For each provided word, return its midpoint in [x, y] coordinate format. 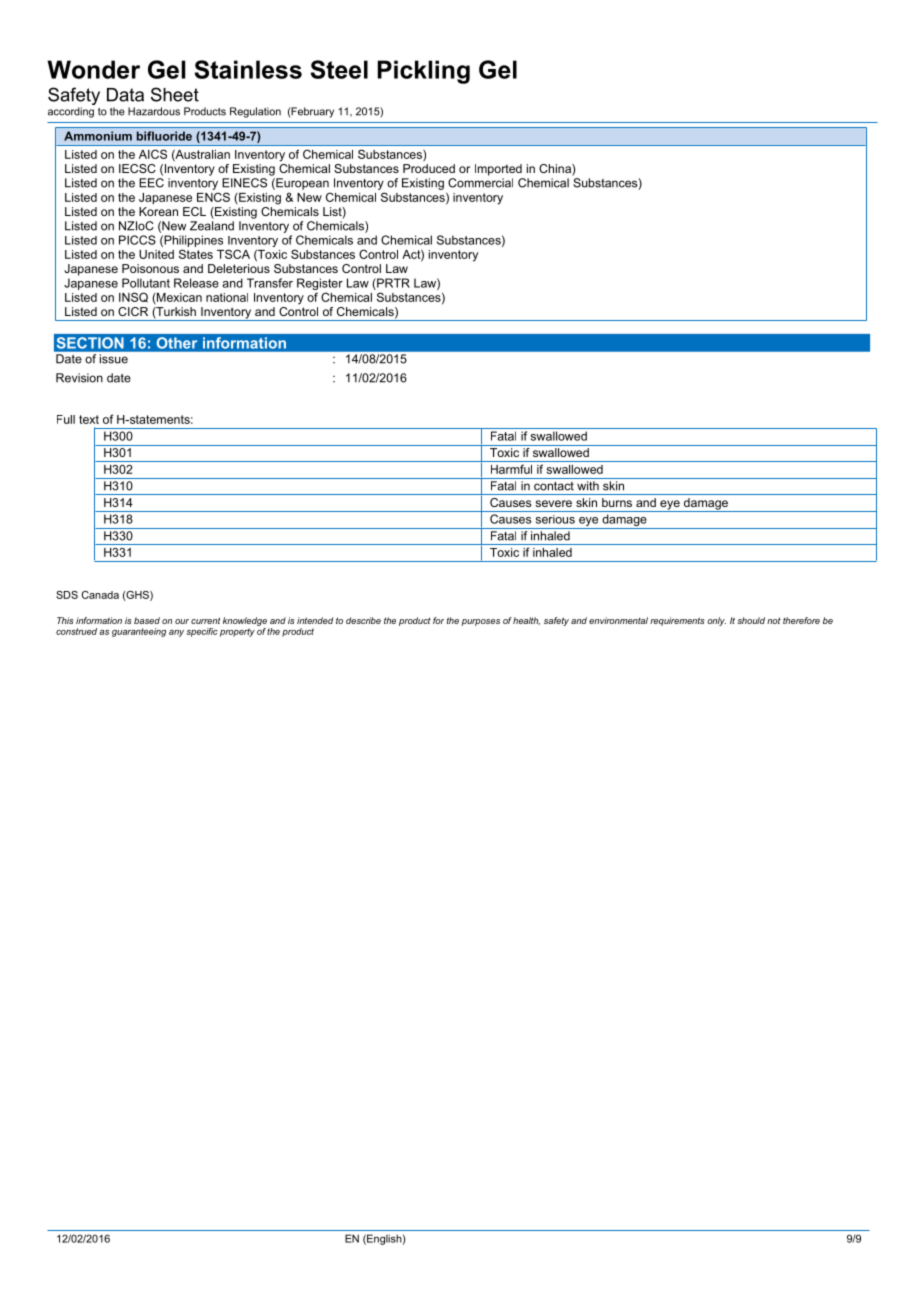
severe [553, 503]
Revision [79, 378]
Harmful [511, 469]
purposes [480, 622]
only [716, 621]
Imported [498, 170]
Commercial [480, 183]
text [89, 419]
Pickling [424, 72]
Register [320, 284]
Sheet [175, 94]
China [556, 170]
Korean [158, 211]
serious [555, 519]
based [147, 620]
